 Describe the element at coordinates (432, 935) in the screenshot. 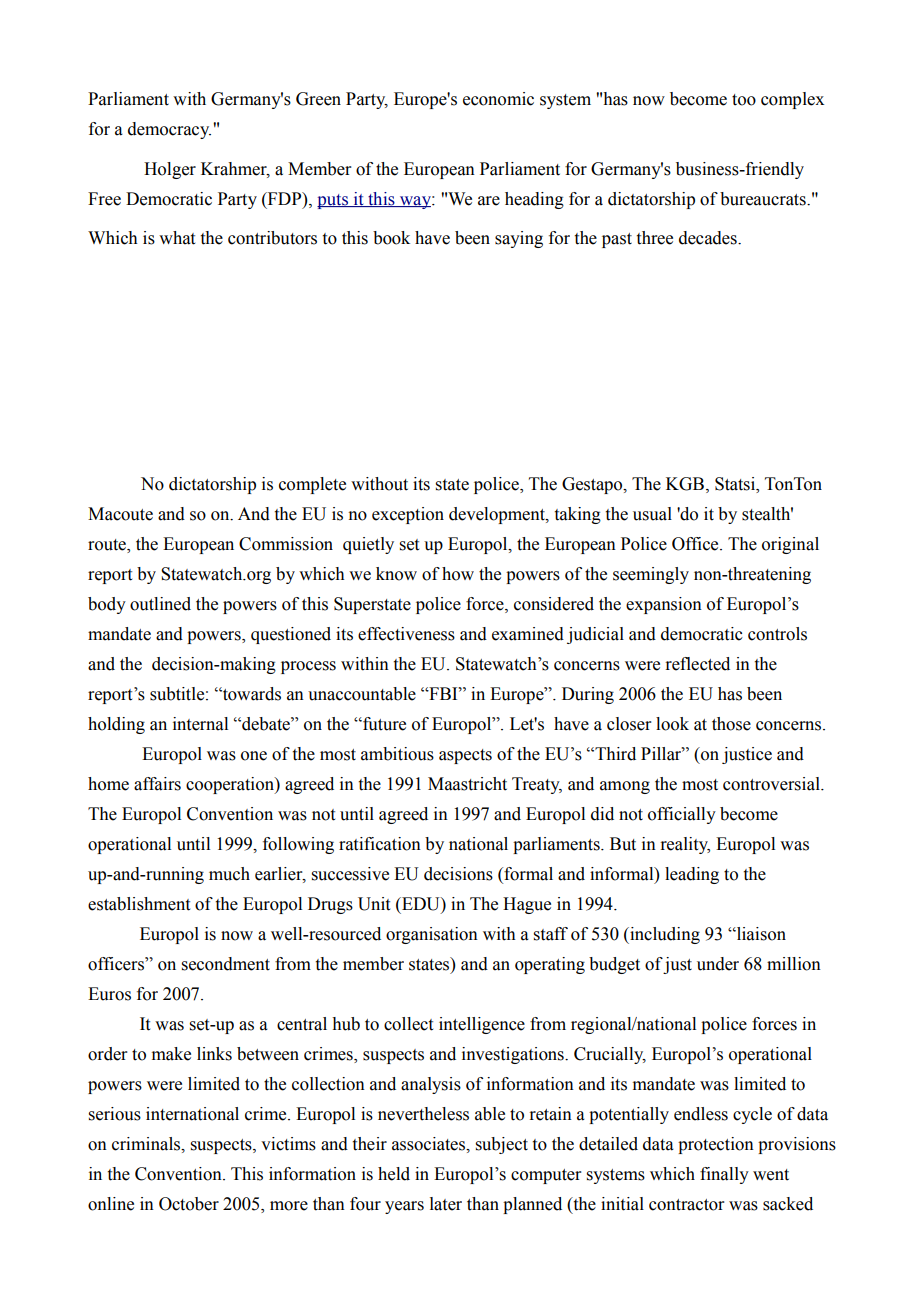

I see `organisation` at that location.
